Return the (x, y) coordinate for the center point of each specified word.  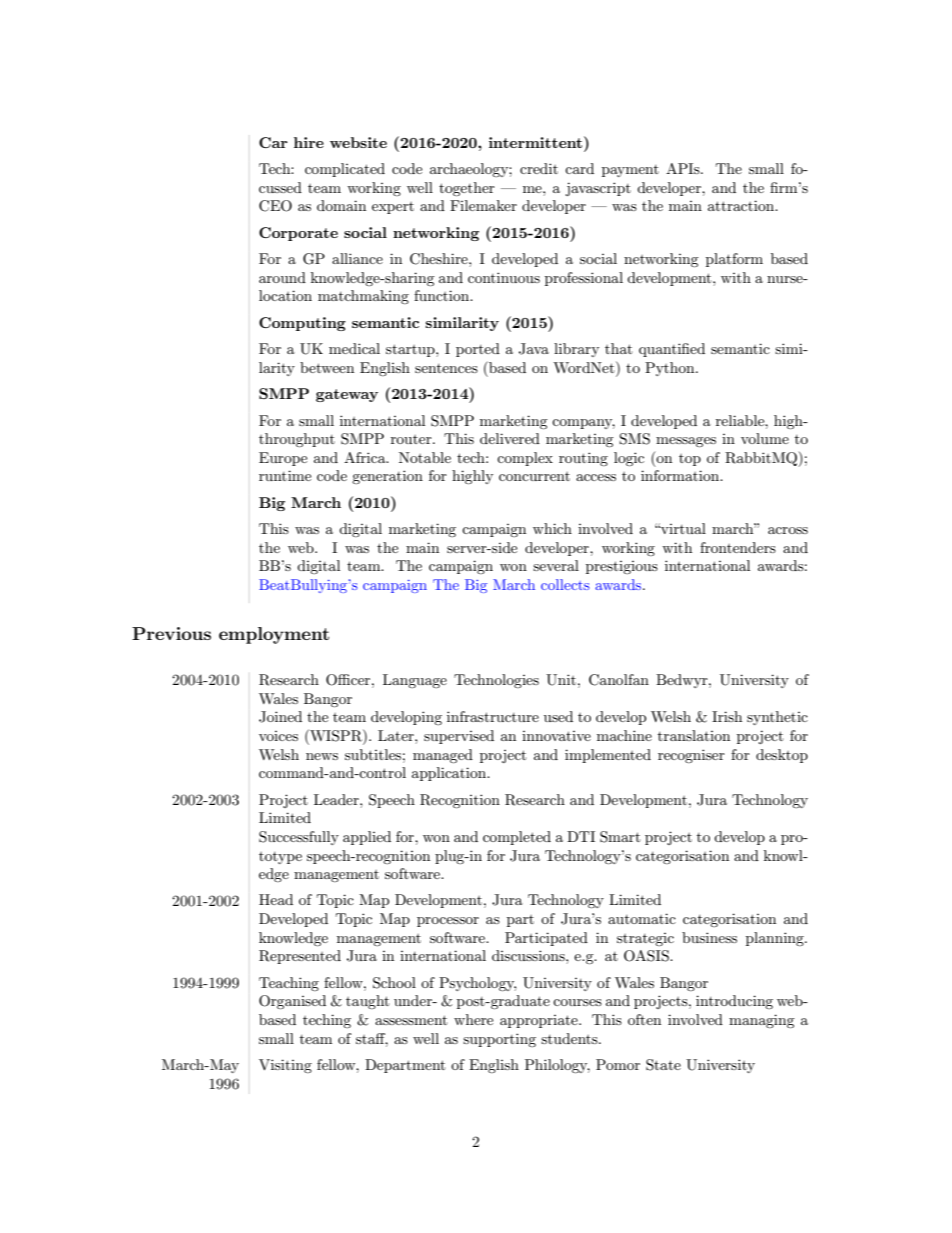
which (552, 528)
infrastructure (493, 716)
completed (517, 838)
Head (276, 899)
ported (478, 350)
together (467, 189)
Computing (302, 324)
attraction (742, 205)
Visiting (285, 1066)
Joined (280, 717)
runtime (285, 475)
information (681, 475)
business (709, 937)
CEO (275, 206)
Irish (727, 716)
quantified (672, 350)
